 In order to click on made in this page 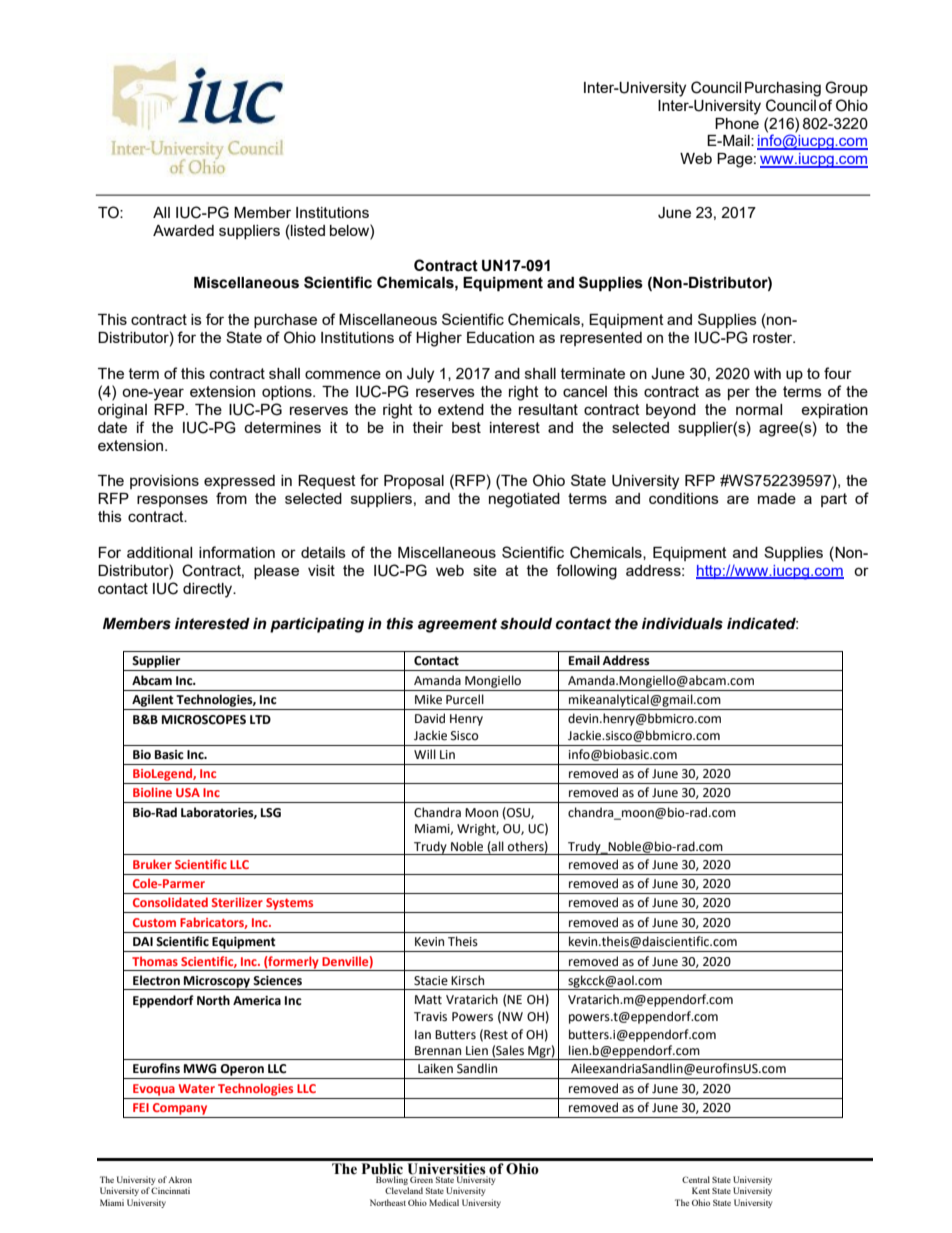, I will do `click(777, 498)`.
